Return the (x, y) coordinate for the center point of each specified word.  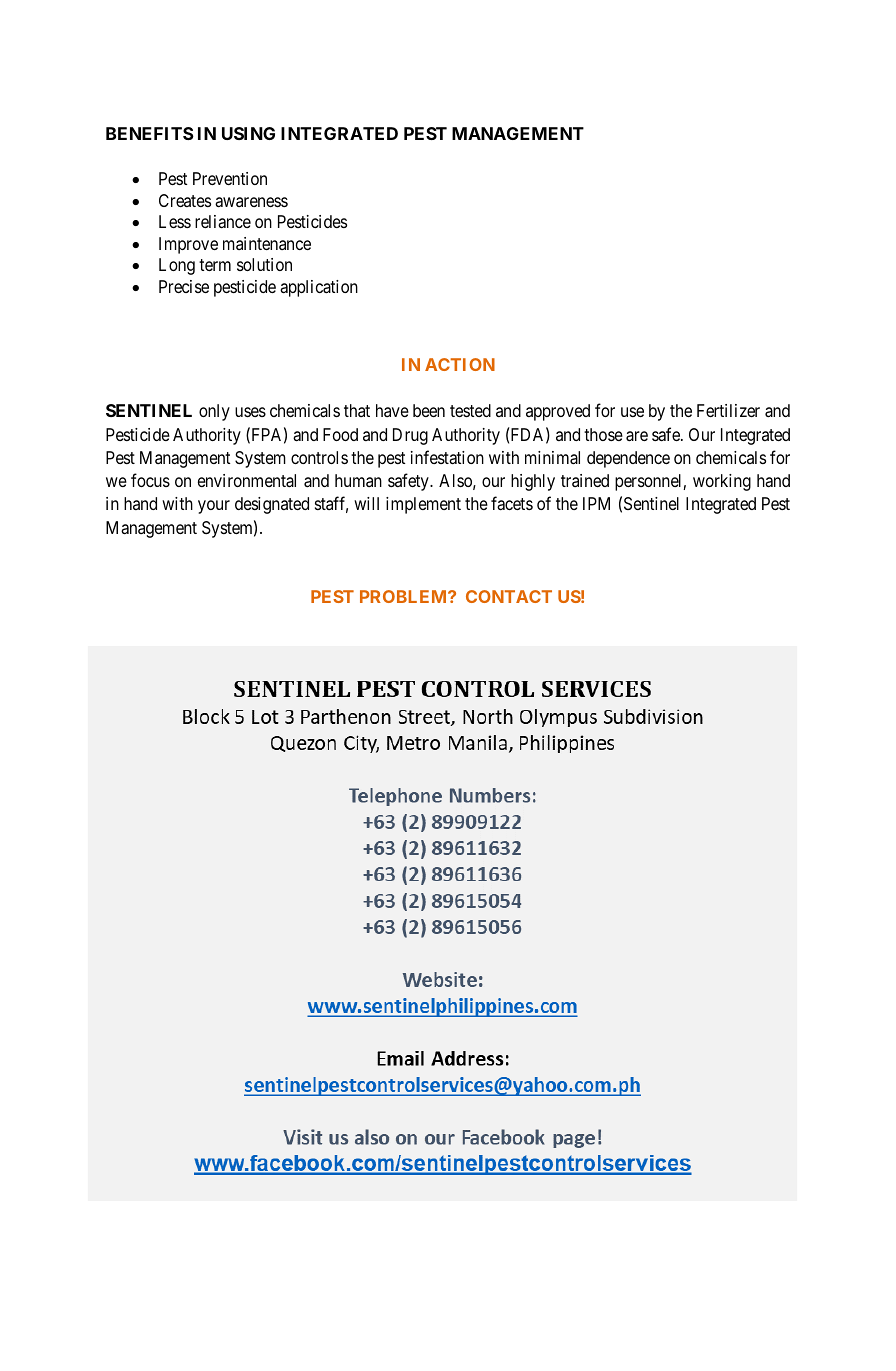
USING (248, 133)
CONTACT (509, 596)
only (214, 412)
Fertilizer (728, 410)
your (214, 507)
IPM (596, 503)
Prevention (230, 178)
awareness (251, 202)
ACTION (460, 364)
